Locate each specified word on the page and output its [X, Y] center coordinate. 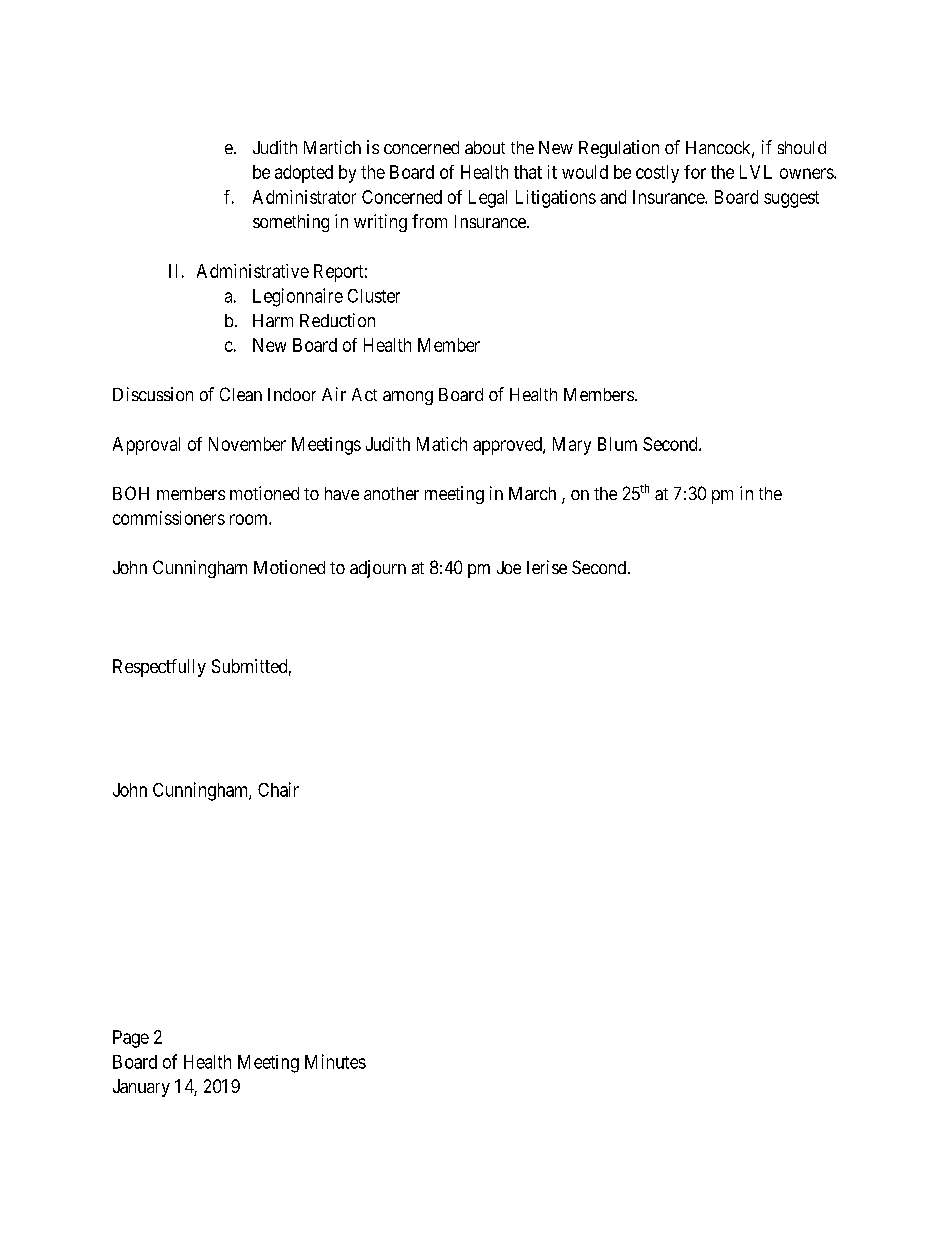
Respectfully [159, 668]
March [532, 493]
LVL [756, 172]
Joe [509, 567]
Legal [488, 199]
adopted [304, 174]
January [141, 1088]
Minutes [335, 1061]
